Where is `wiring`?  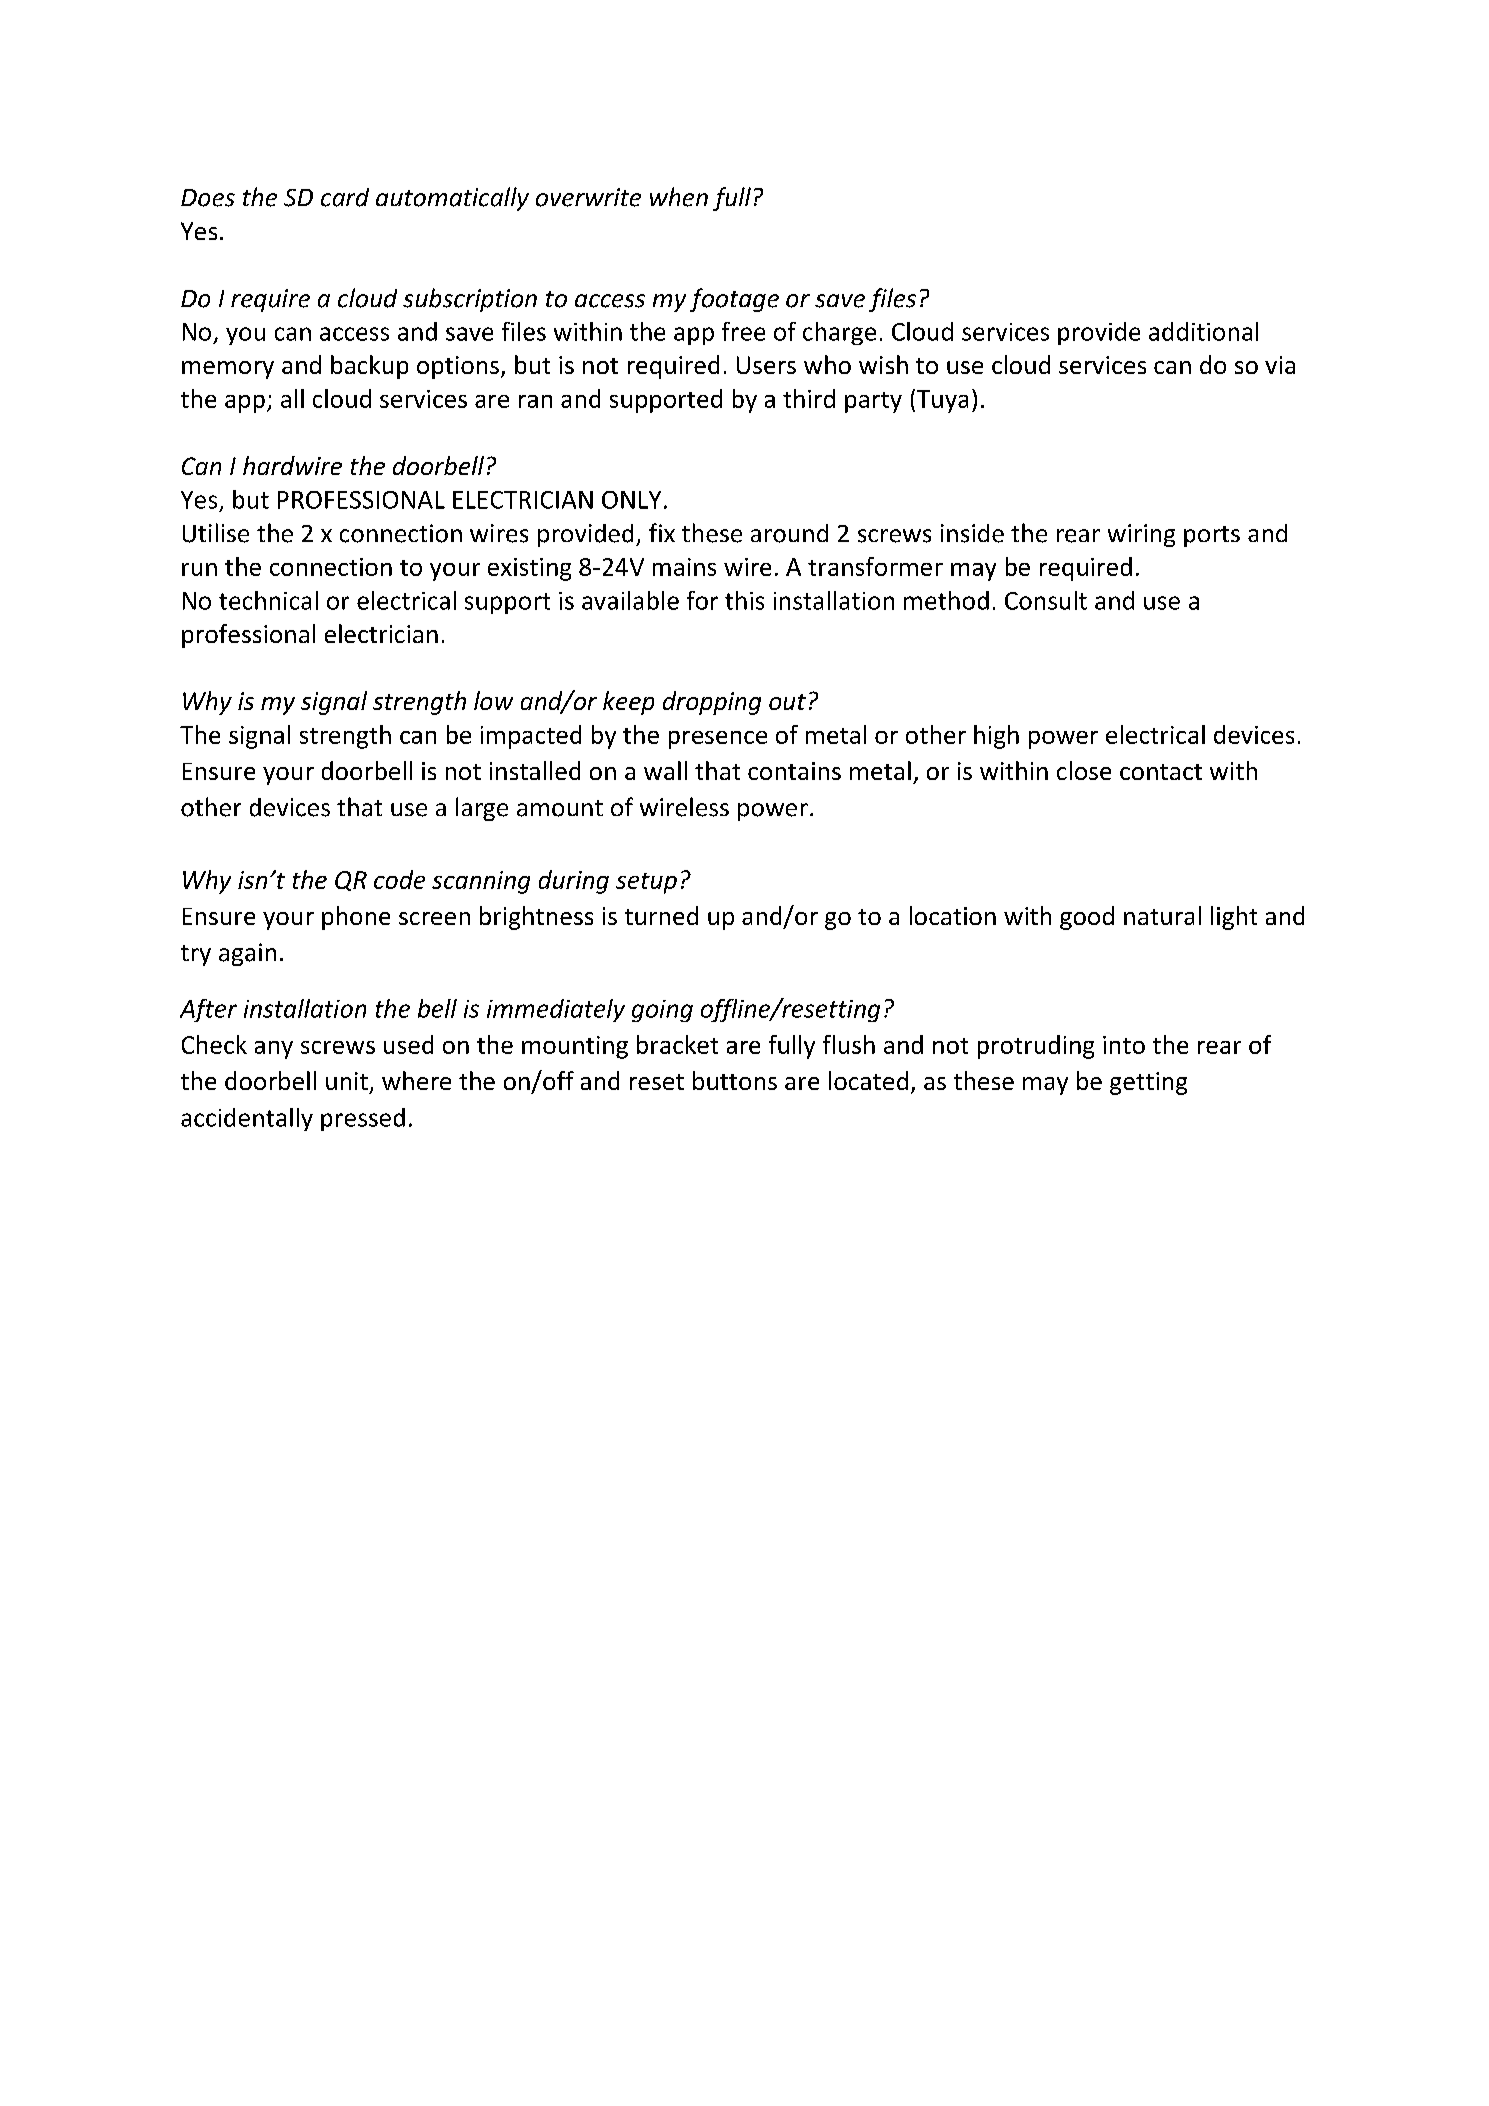 wiring is located at coordinates (1141, 535).
